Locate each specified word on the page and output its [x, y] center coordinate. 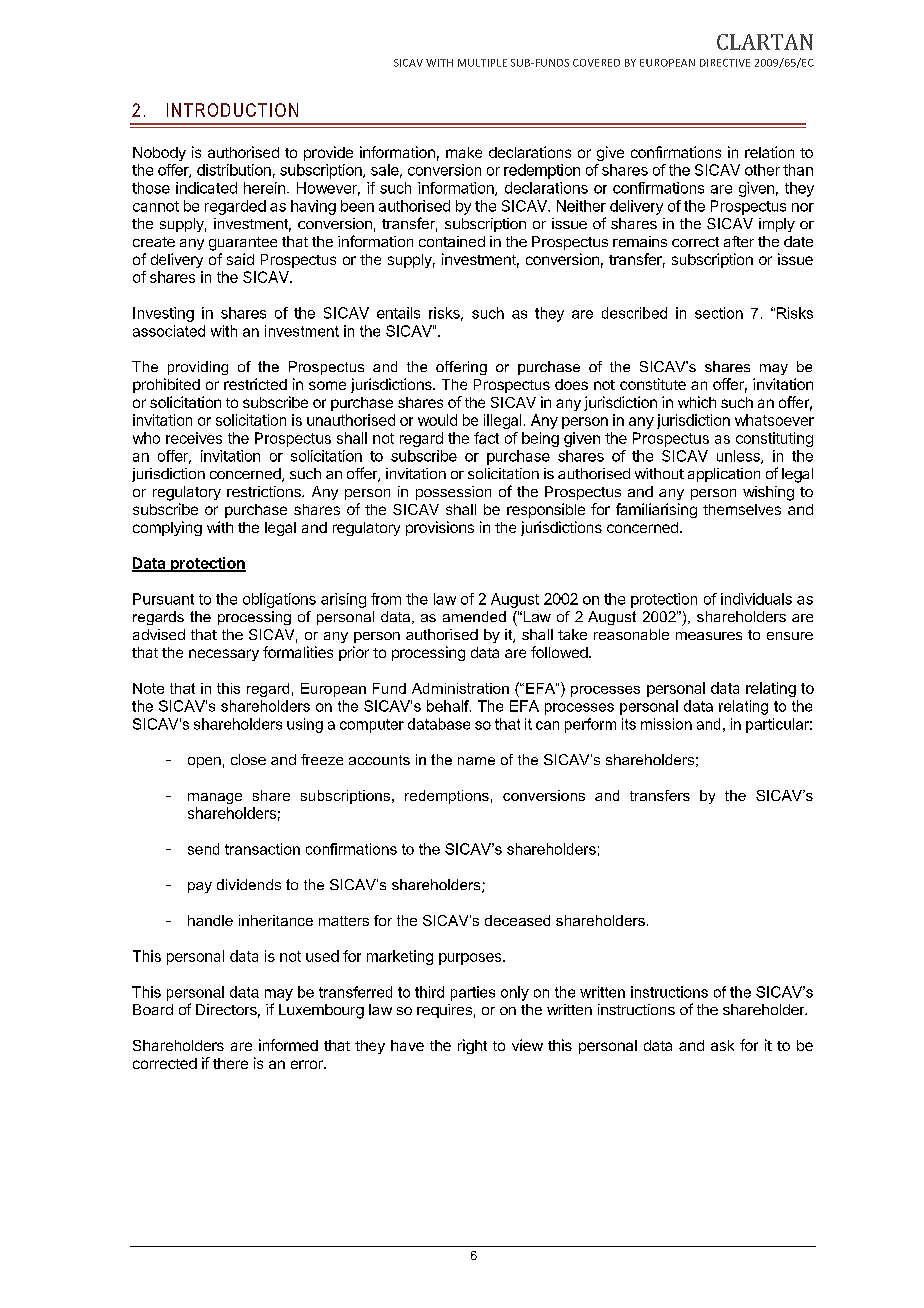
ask [722, 1045]
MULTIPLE [482, 63]
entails [398, 313]
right [472, 1046]
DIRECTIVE [725, 63]
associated [169, 331]
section [719, 313]
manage [215, 798]
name [476, 761]
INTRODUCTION [232, 110]
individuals [756, 599]
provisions [440, 528]
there [230, 1063]
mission [666, 724]
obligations [279, 600]
